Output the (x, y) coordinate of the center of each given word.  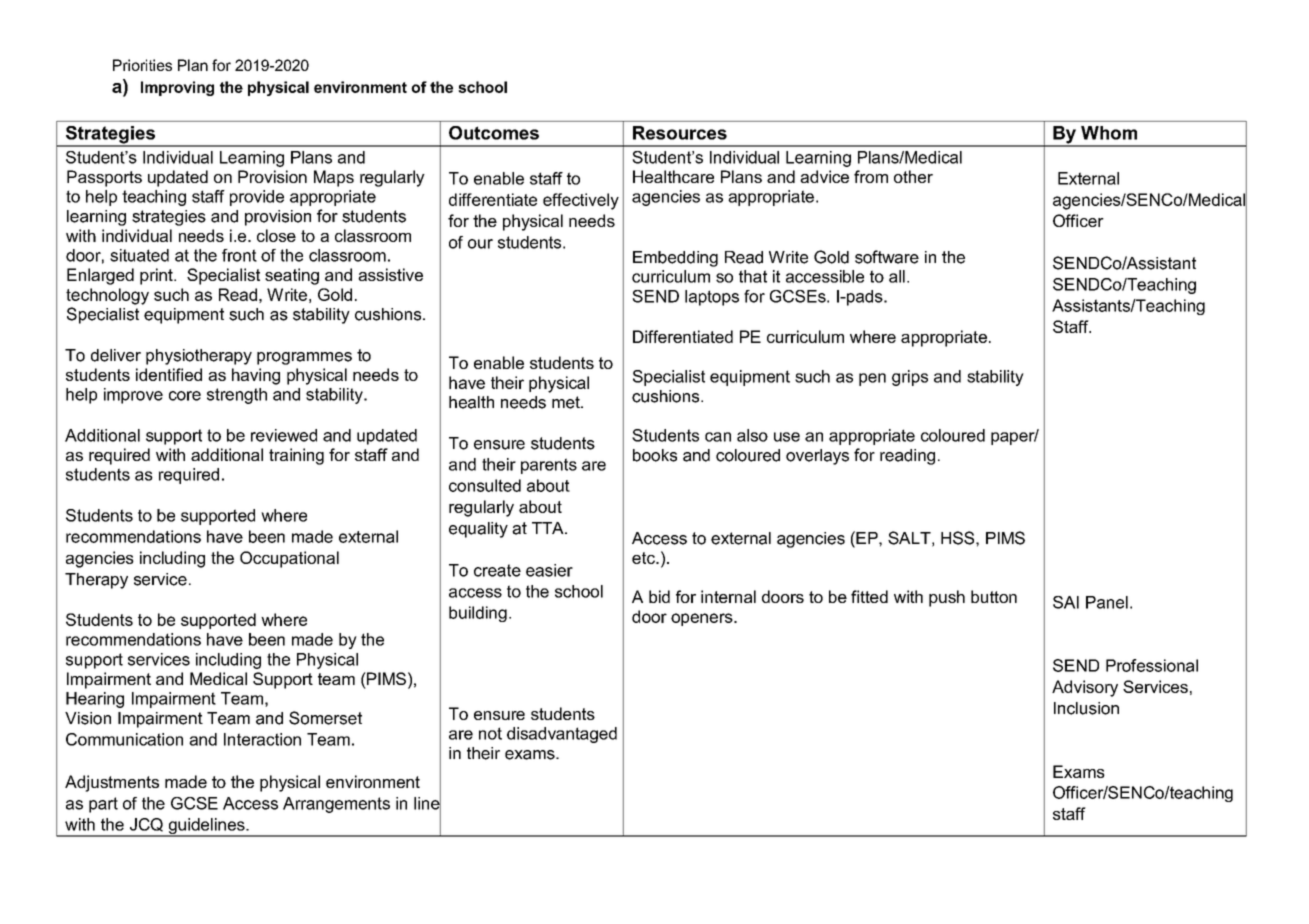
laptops (712, 298)
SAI (1066, 602)
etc (644, 558)
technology (107, 296)
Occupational (289, 559)
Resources (680, 133)
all (897, 276)
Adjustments (112, 783)
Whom (1109, 133)
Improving (177, 88)
